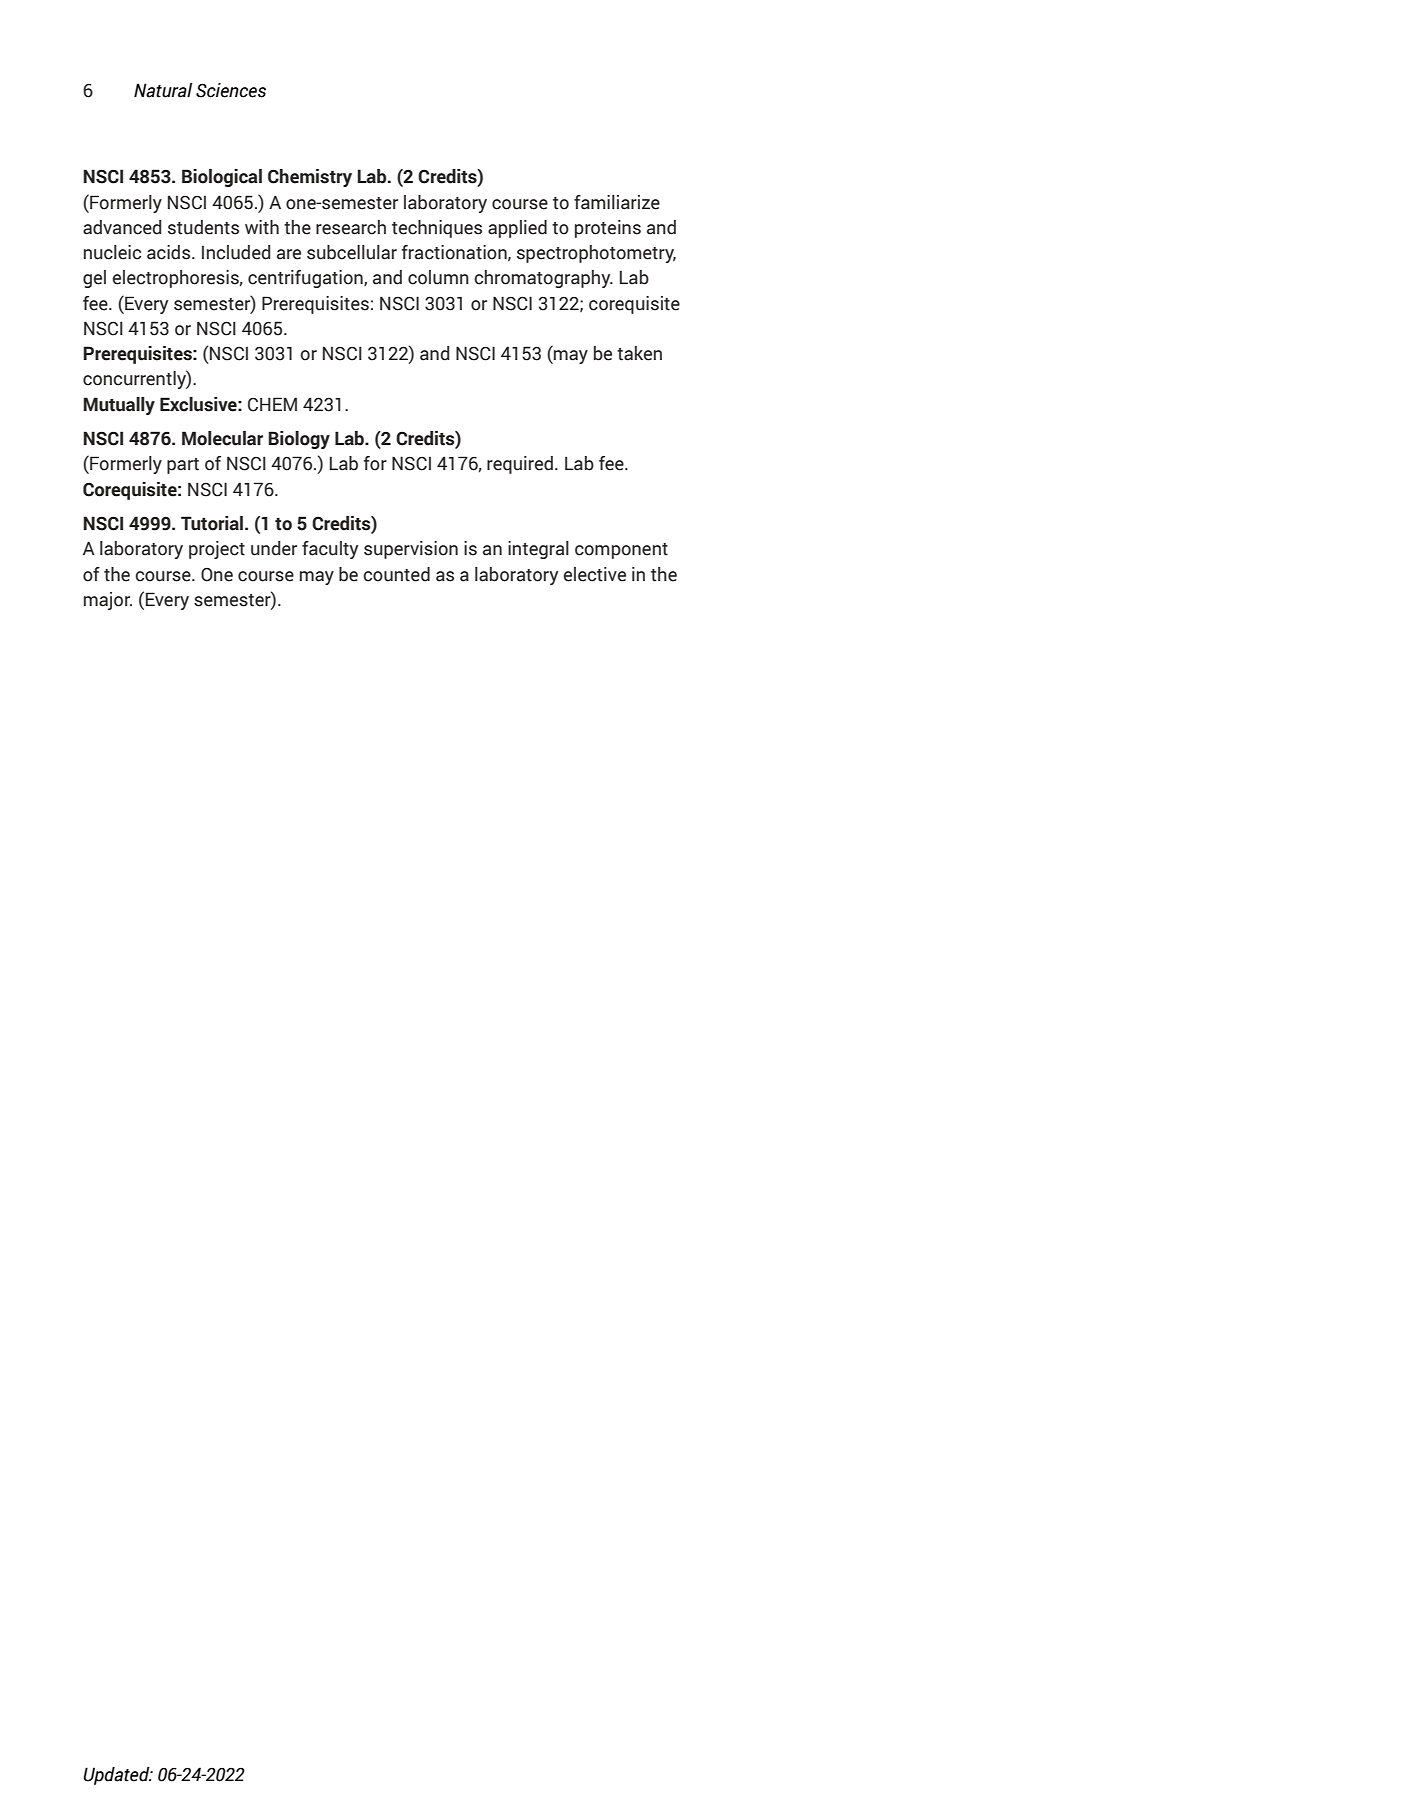 The width and height of the screenshot is (1406, 1820). What do you see at coordinates (396, 574) in the screenshot?
I see `counted` at bounding box center [396, 574].
